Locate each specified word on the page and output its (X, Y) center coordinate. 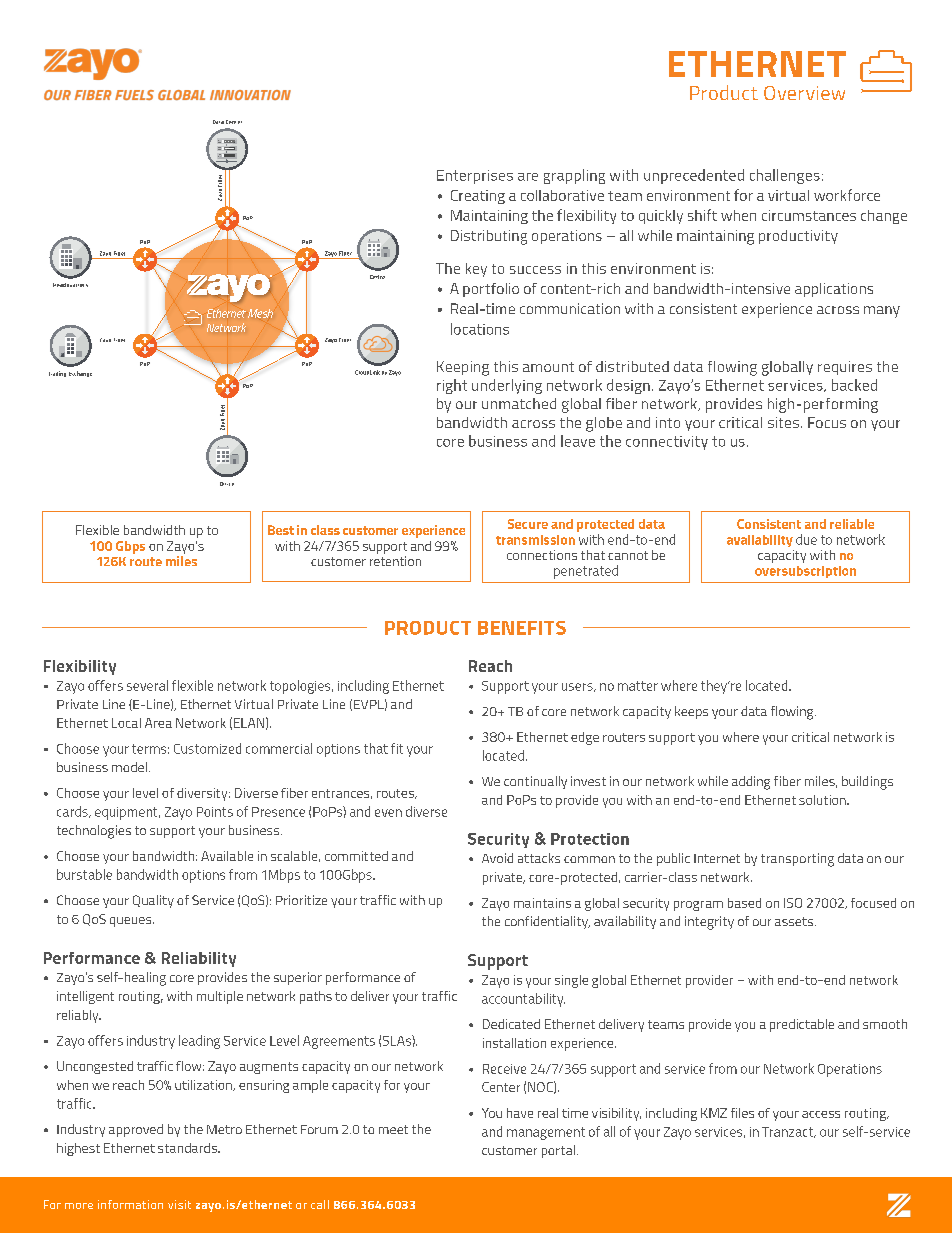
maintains (542, 903)
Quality (153, 901)
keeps (691, 712)
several (147, 685)
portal (558, 1151)
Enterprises (475, 177)
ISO (793, 903)
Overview (804, 93)
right (452, 386)
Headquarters (70, 285)
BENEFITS (522, 628)
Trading (57, 374)
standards (188, 1148)
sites (783, 422)
